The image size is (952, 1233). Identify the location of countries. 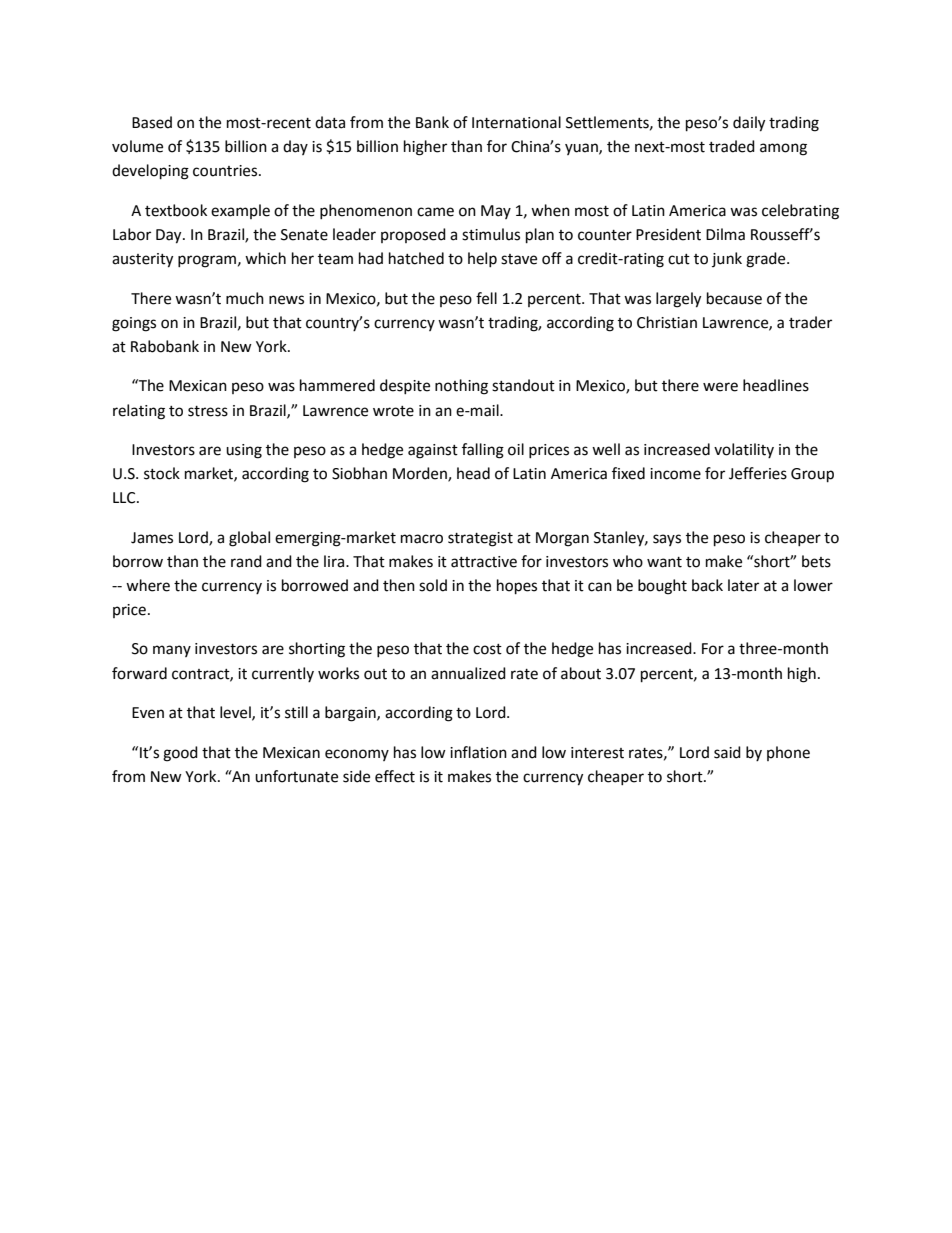
(226, 171).
